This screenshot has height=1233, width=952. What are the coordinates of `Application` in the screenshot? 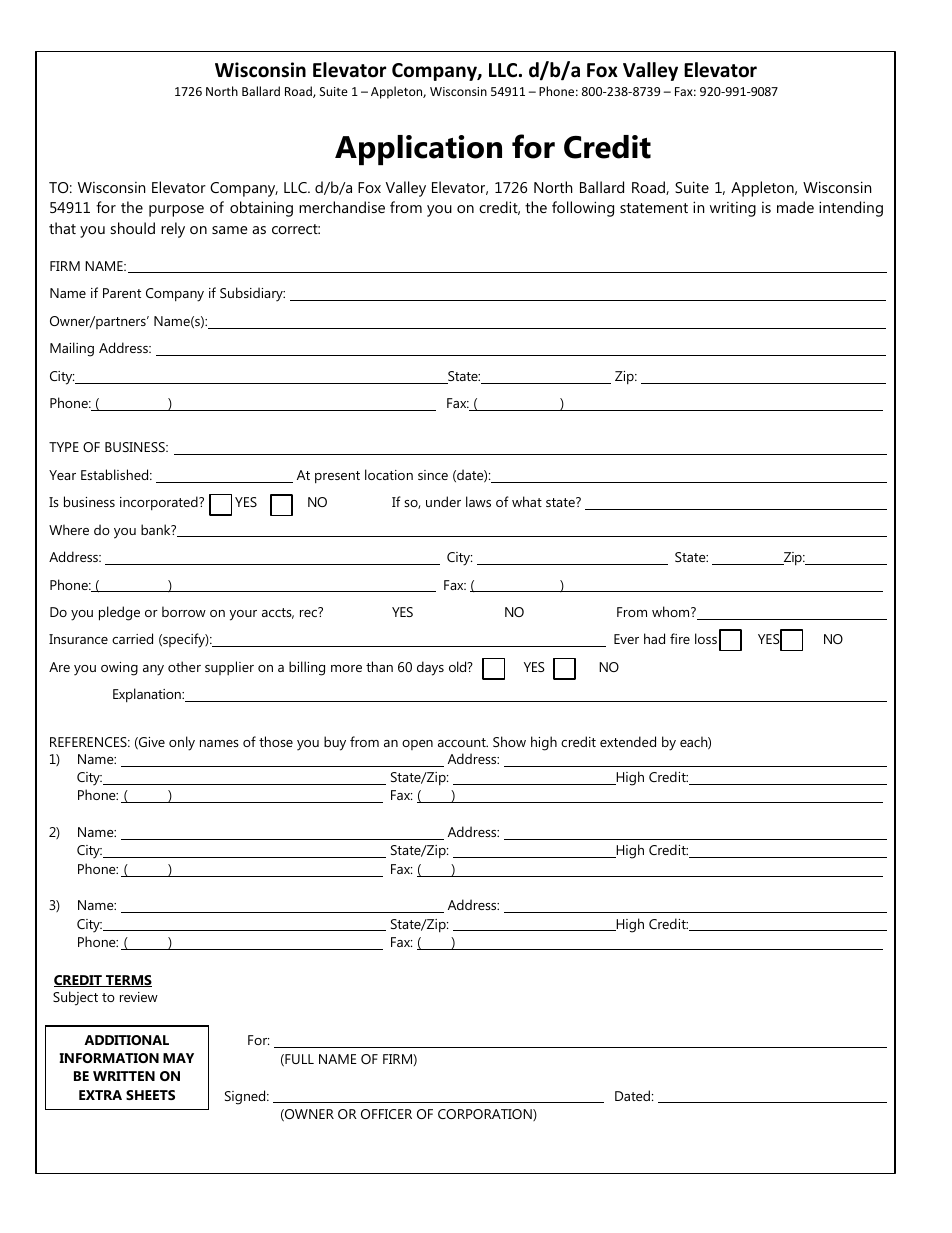 It's located at (418, 150).
